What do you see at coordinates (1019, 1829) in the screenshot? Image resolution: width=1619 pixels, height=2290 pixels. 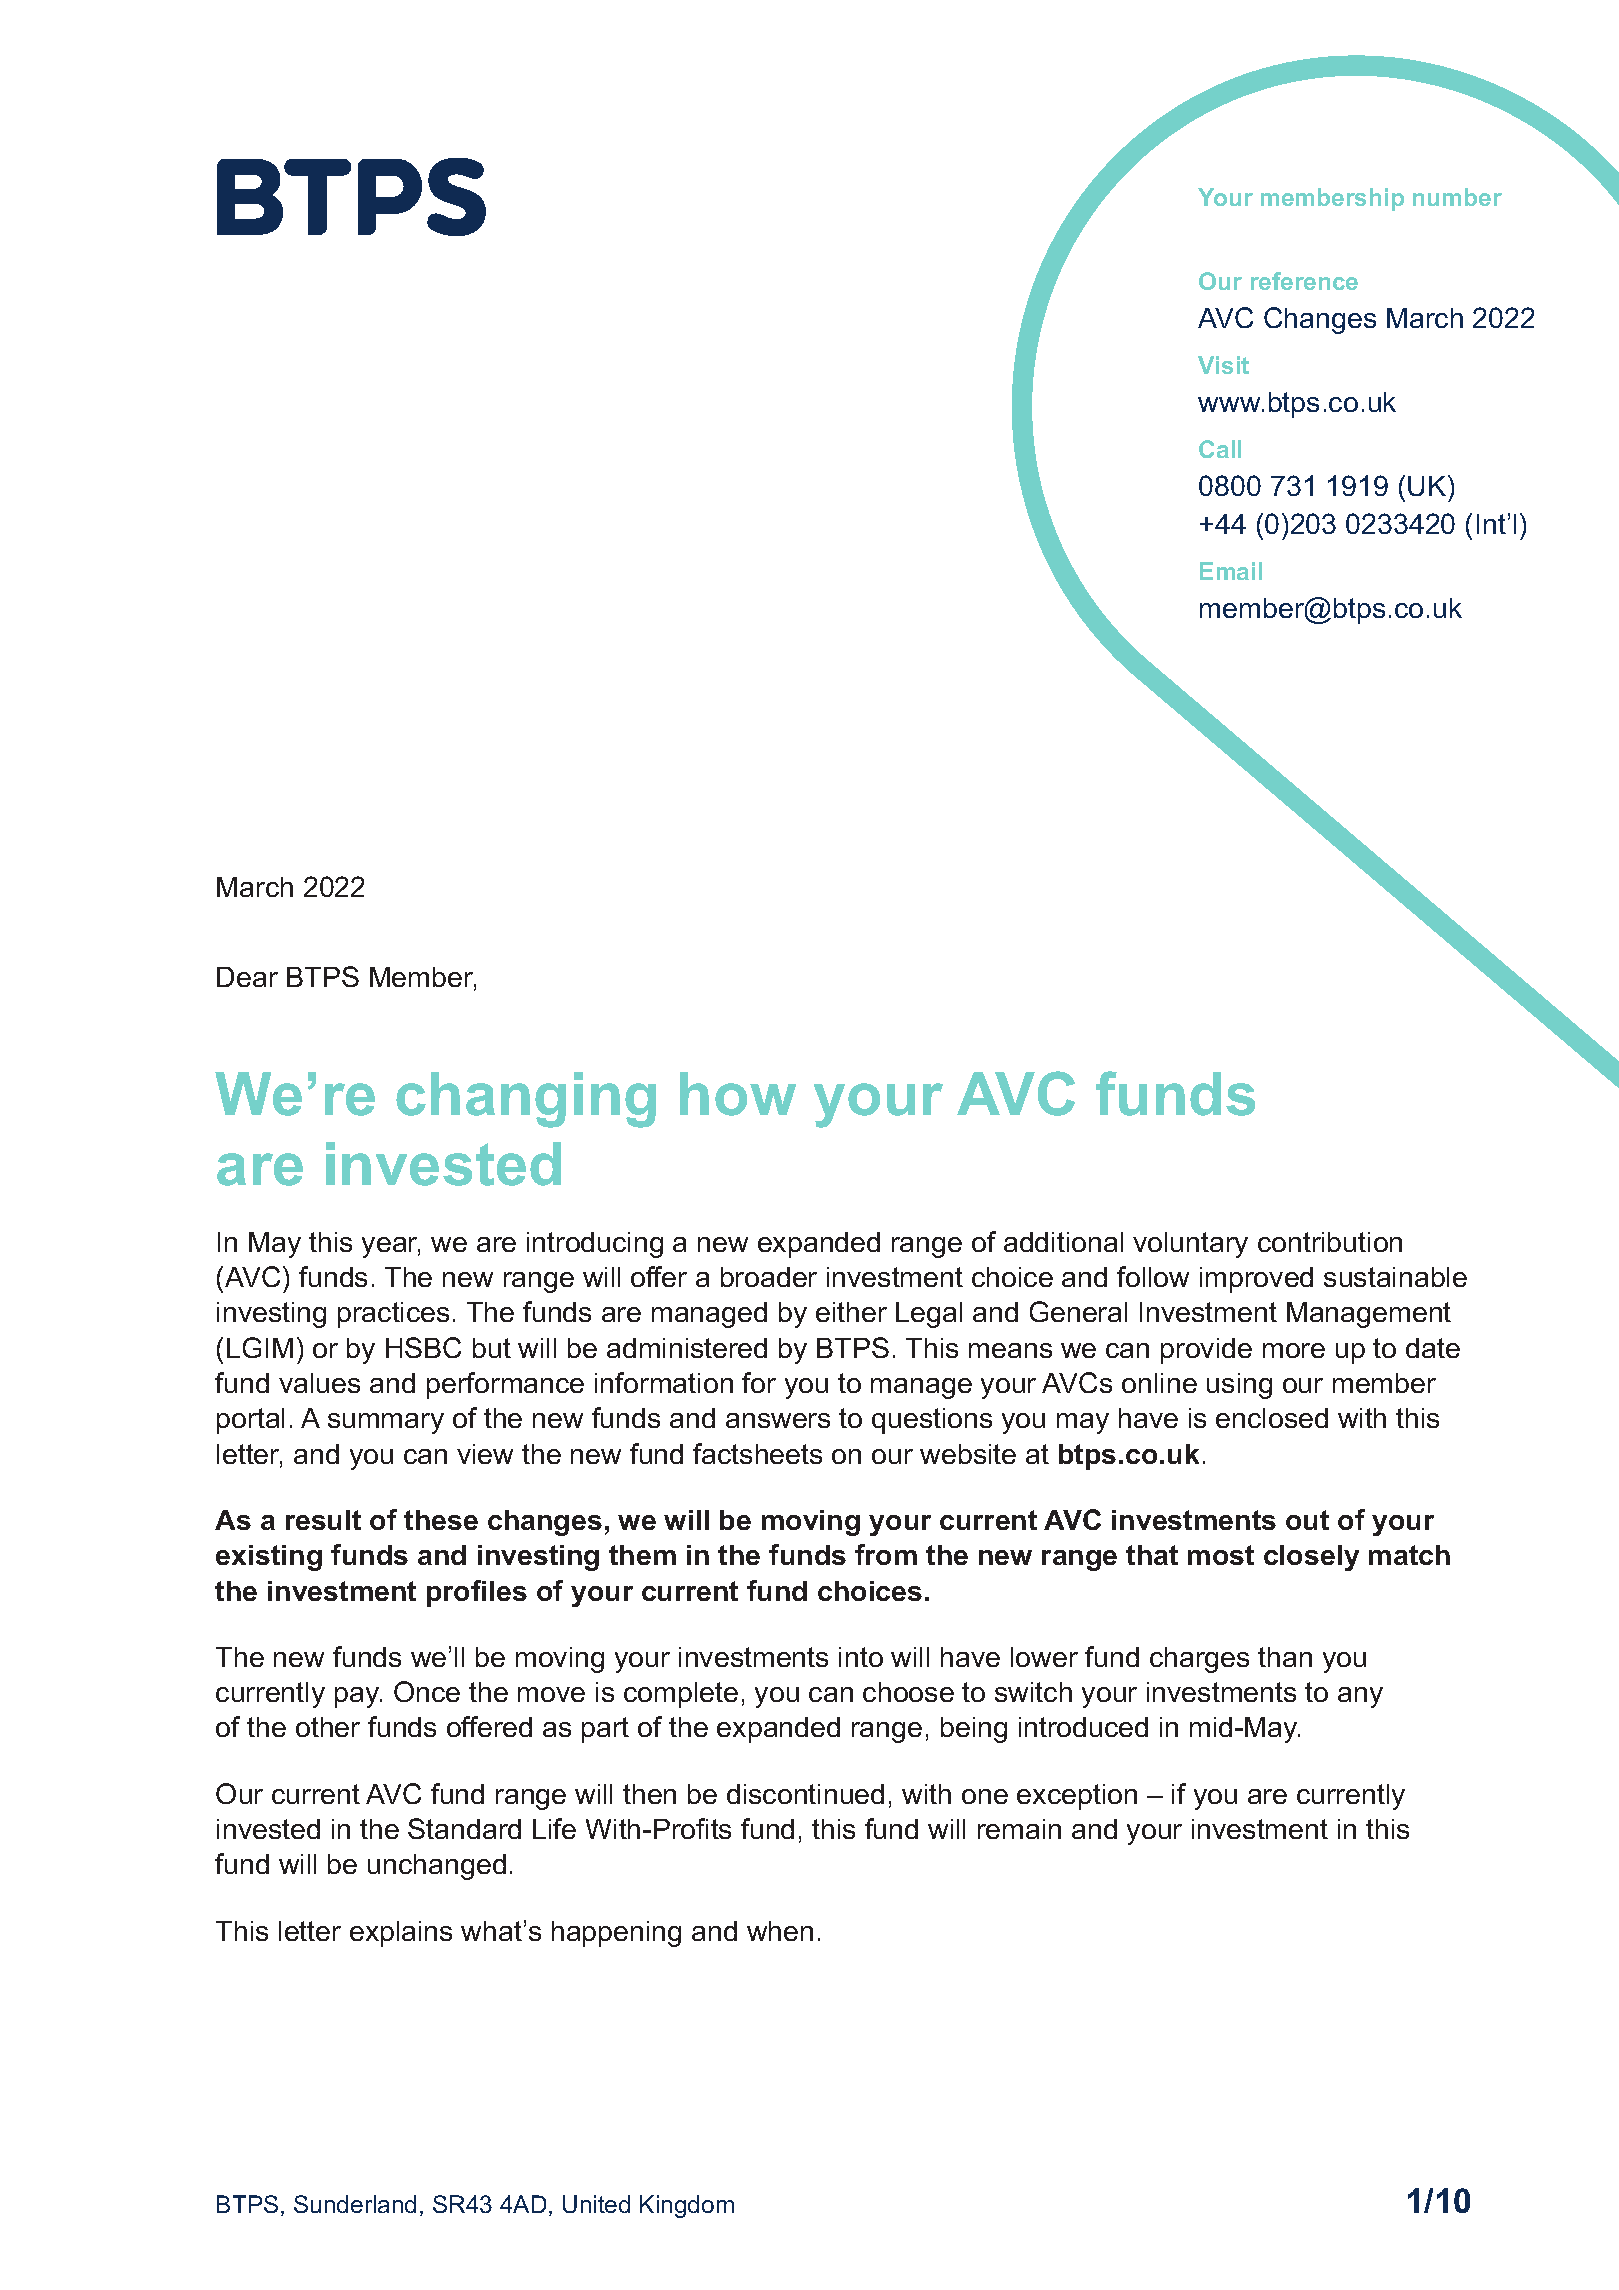 I see `remain` at bounding box center [1019, 1829].
